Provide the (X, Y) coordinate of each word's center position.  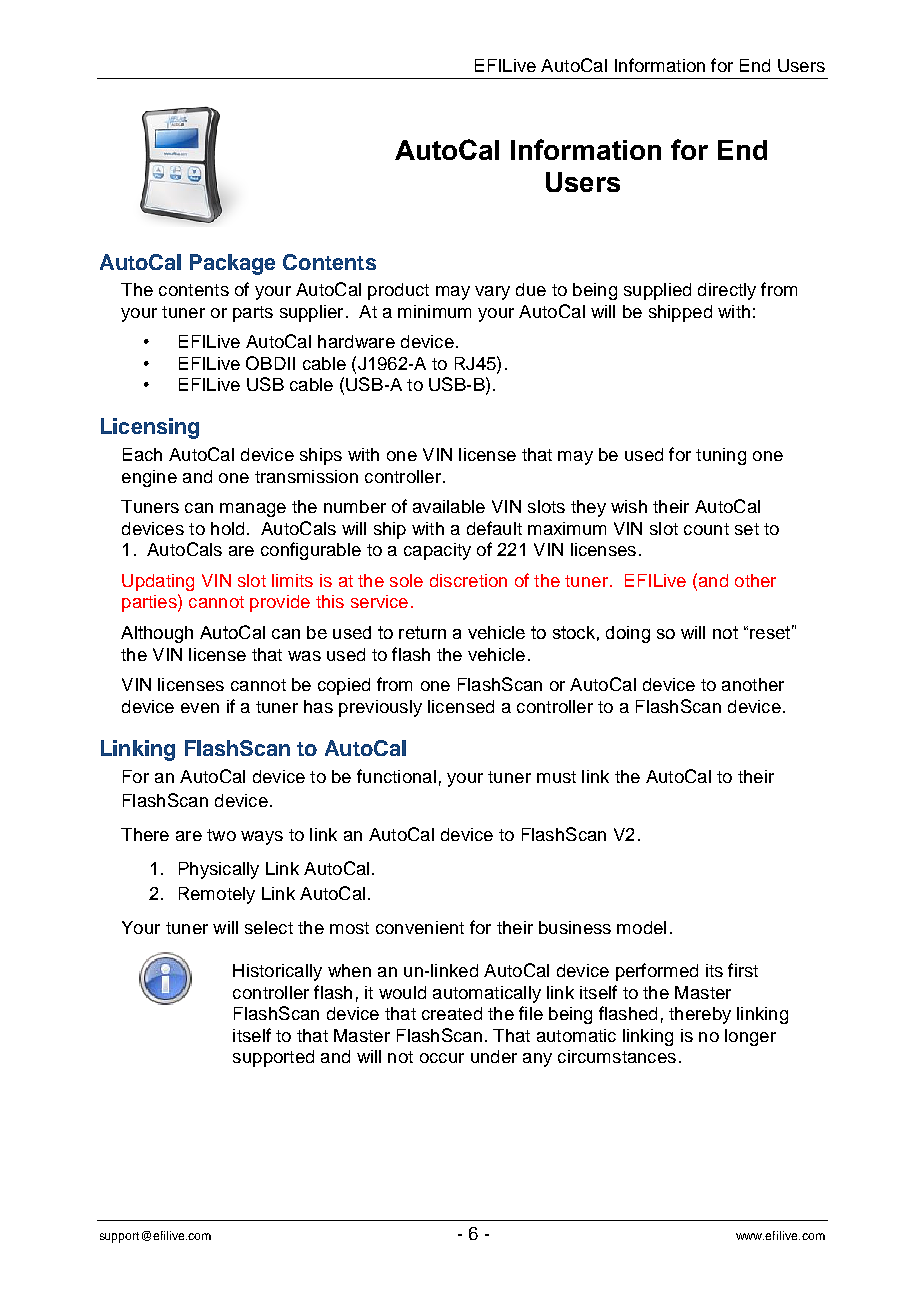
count (706, 529)
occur (442, 1058)
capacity (437, 551)
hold (227, 528)
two (221, 835)
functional (396, 776)
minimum (434, 311)
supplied (657, 291)
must (556, 777)
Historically (277, 972)
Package (232, 264)
